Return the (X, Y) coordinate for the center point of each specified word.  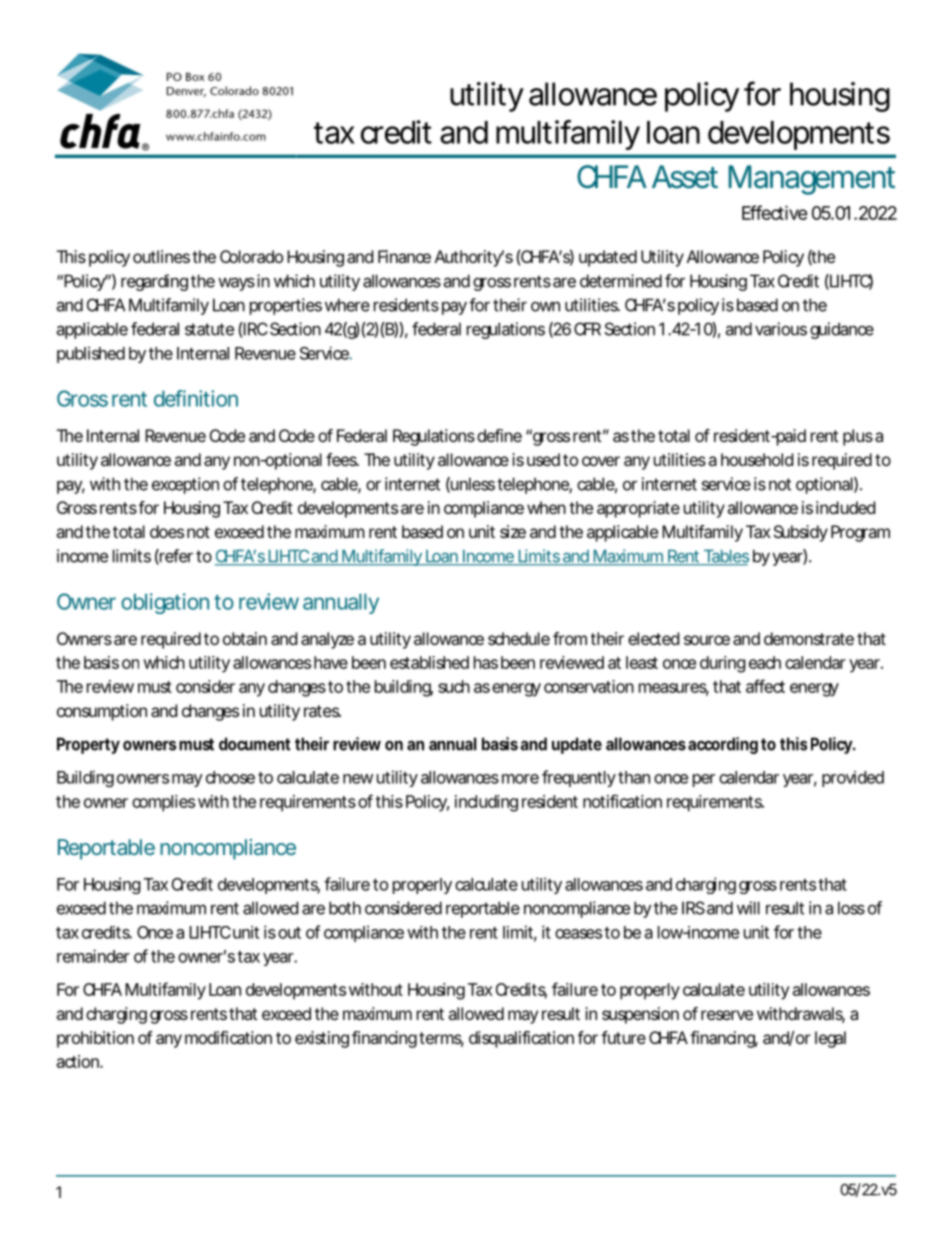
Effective (775, 212)
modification (228, 1037)
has (486, 662)
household (757, 459)
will (748, 908)
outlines (161, 256)
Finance (404, 256)
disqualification (521, 1039)
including (486, 803)
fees (342, 459)
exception (185, 485)
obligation (165, 603)
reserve (727, 1015)
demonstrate (809, 638)
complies (163, 803)
